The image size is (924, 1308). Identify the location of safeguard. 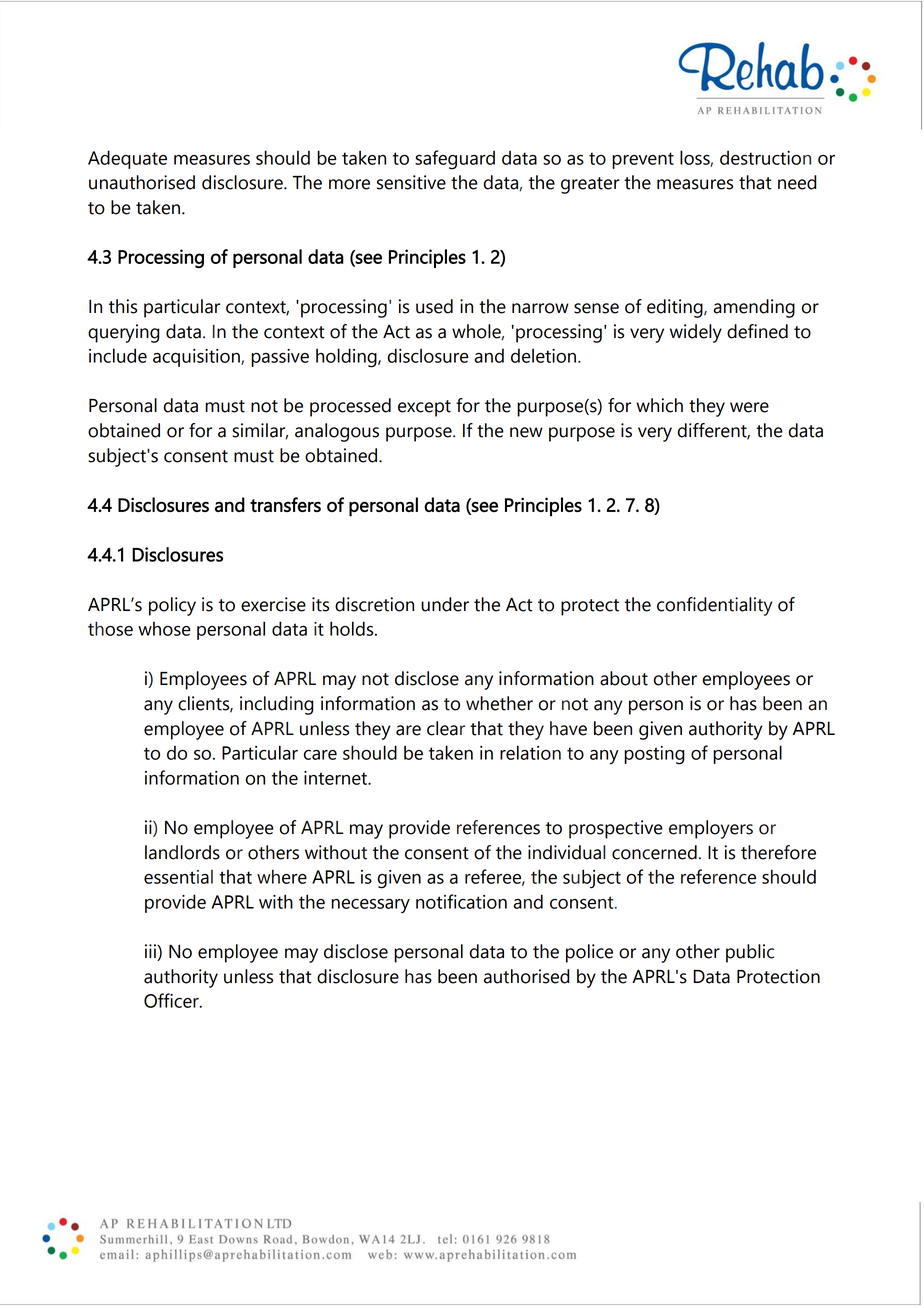
(455, 160).
